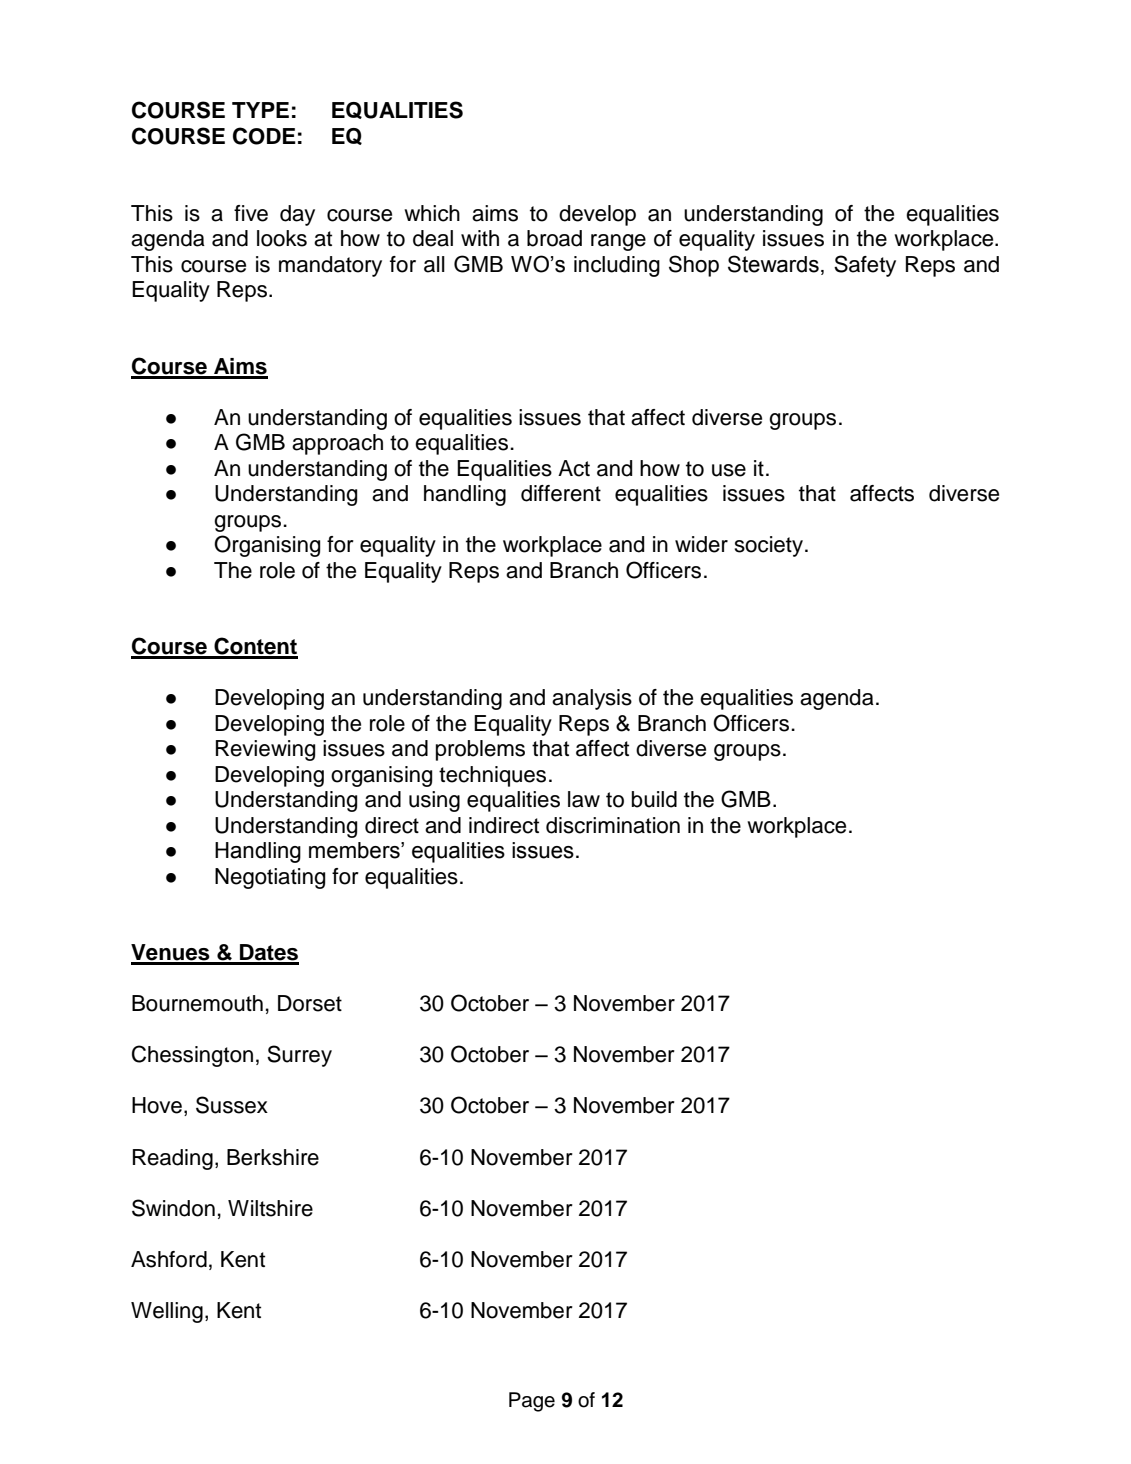  I want to click on Page, so click(532, 1402).
